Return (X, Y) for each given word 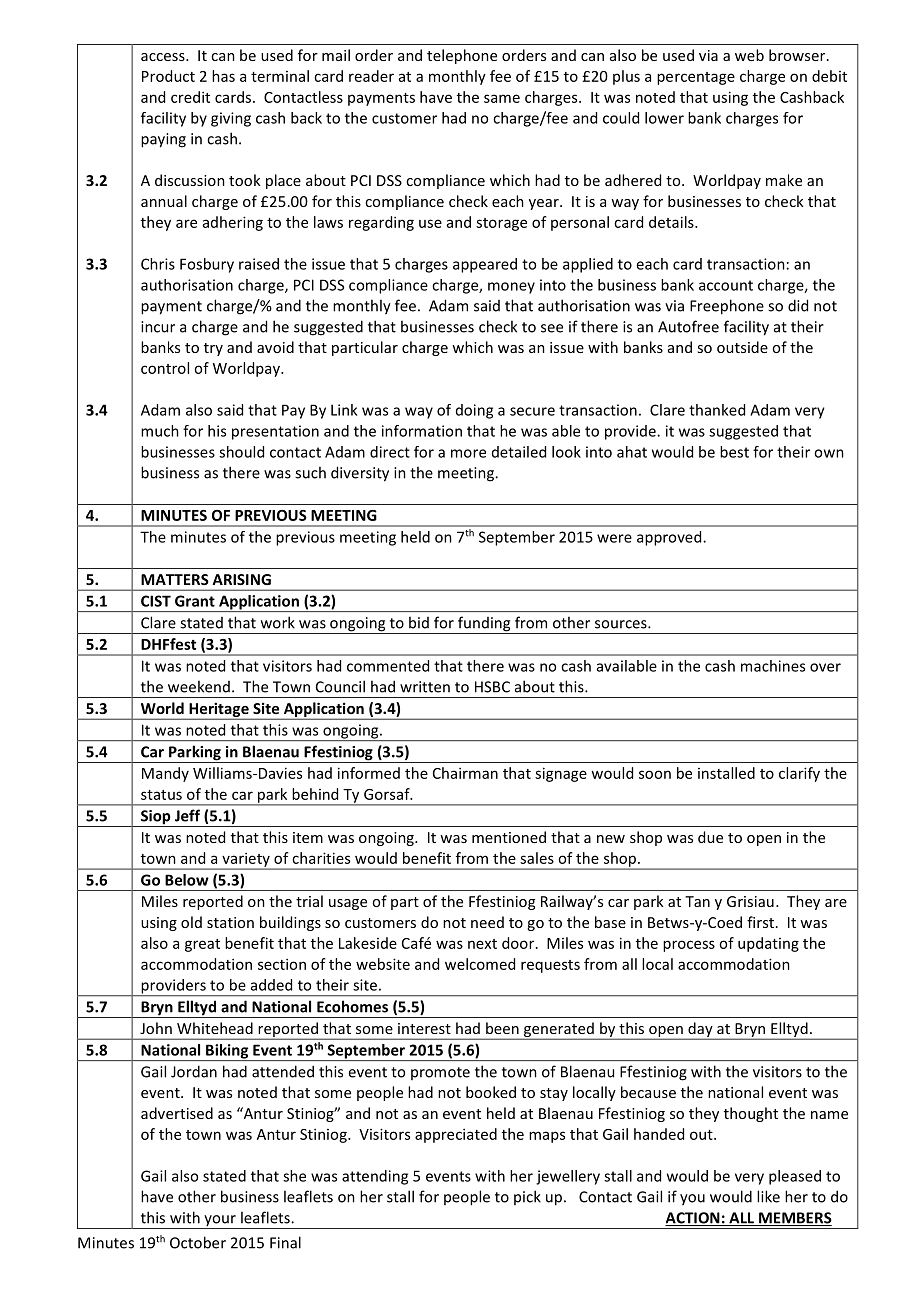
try (213, 349)
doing (474, 411)
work (278, 622)
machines (773, 666)
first (760, 922)
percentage (696, 78)
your (220, 1222)
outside (742, 347)
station (230, 922)
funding (484, 625)
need (487, 922)
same (502, 98)
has (223, 76)
